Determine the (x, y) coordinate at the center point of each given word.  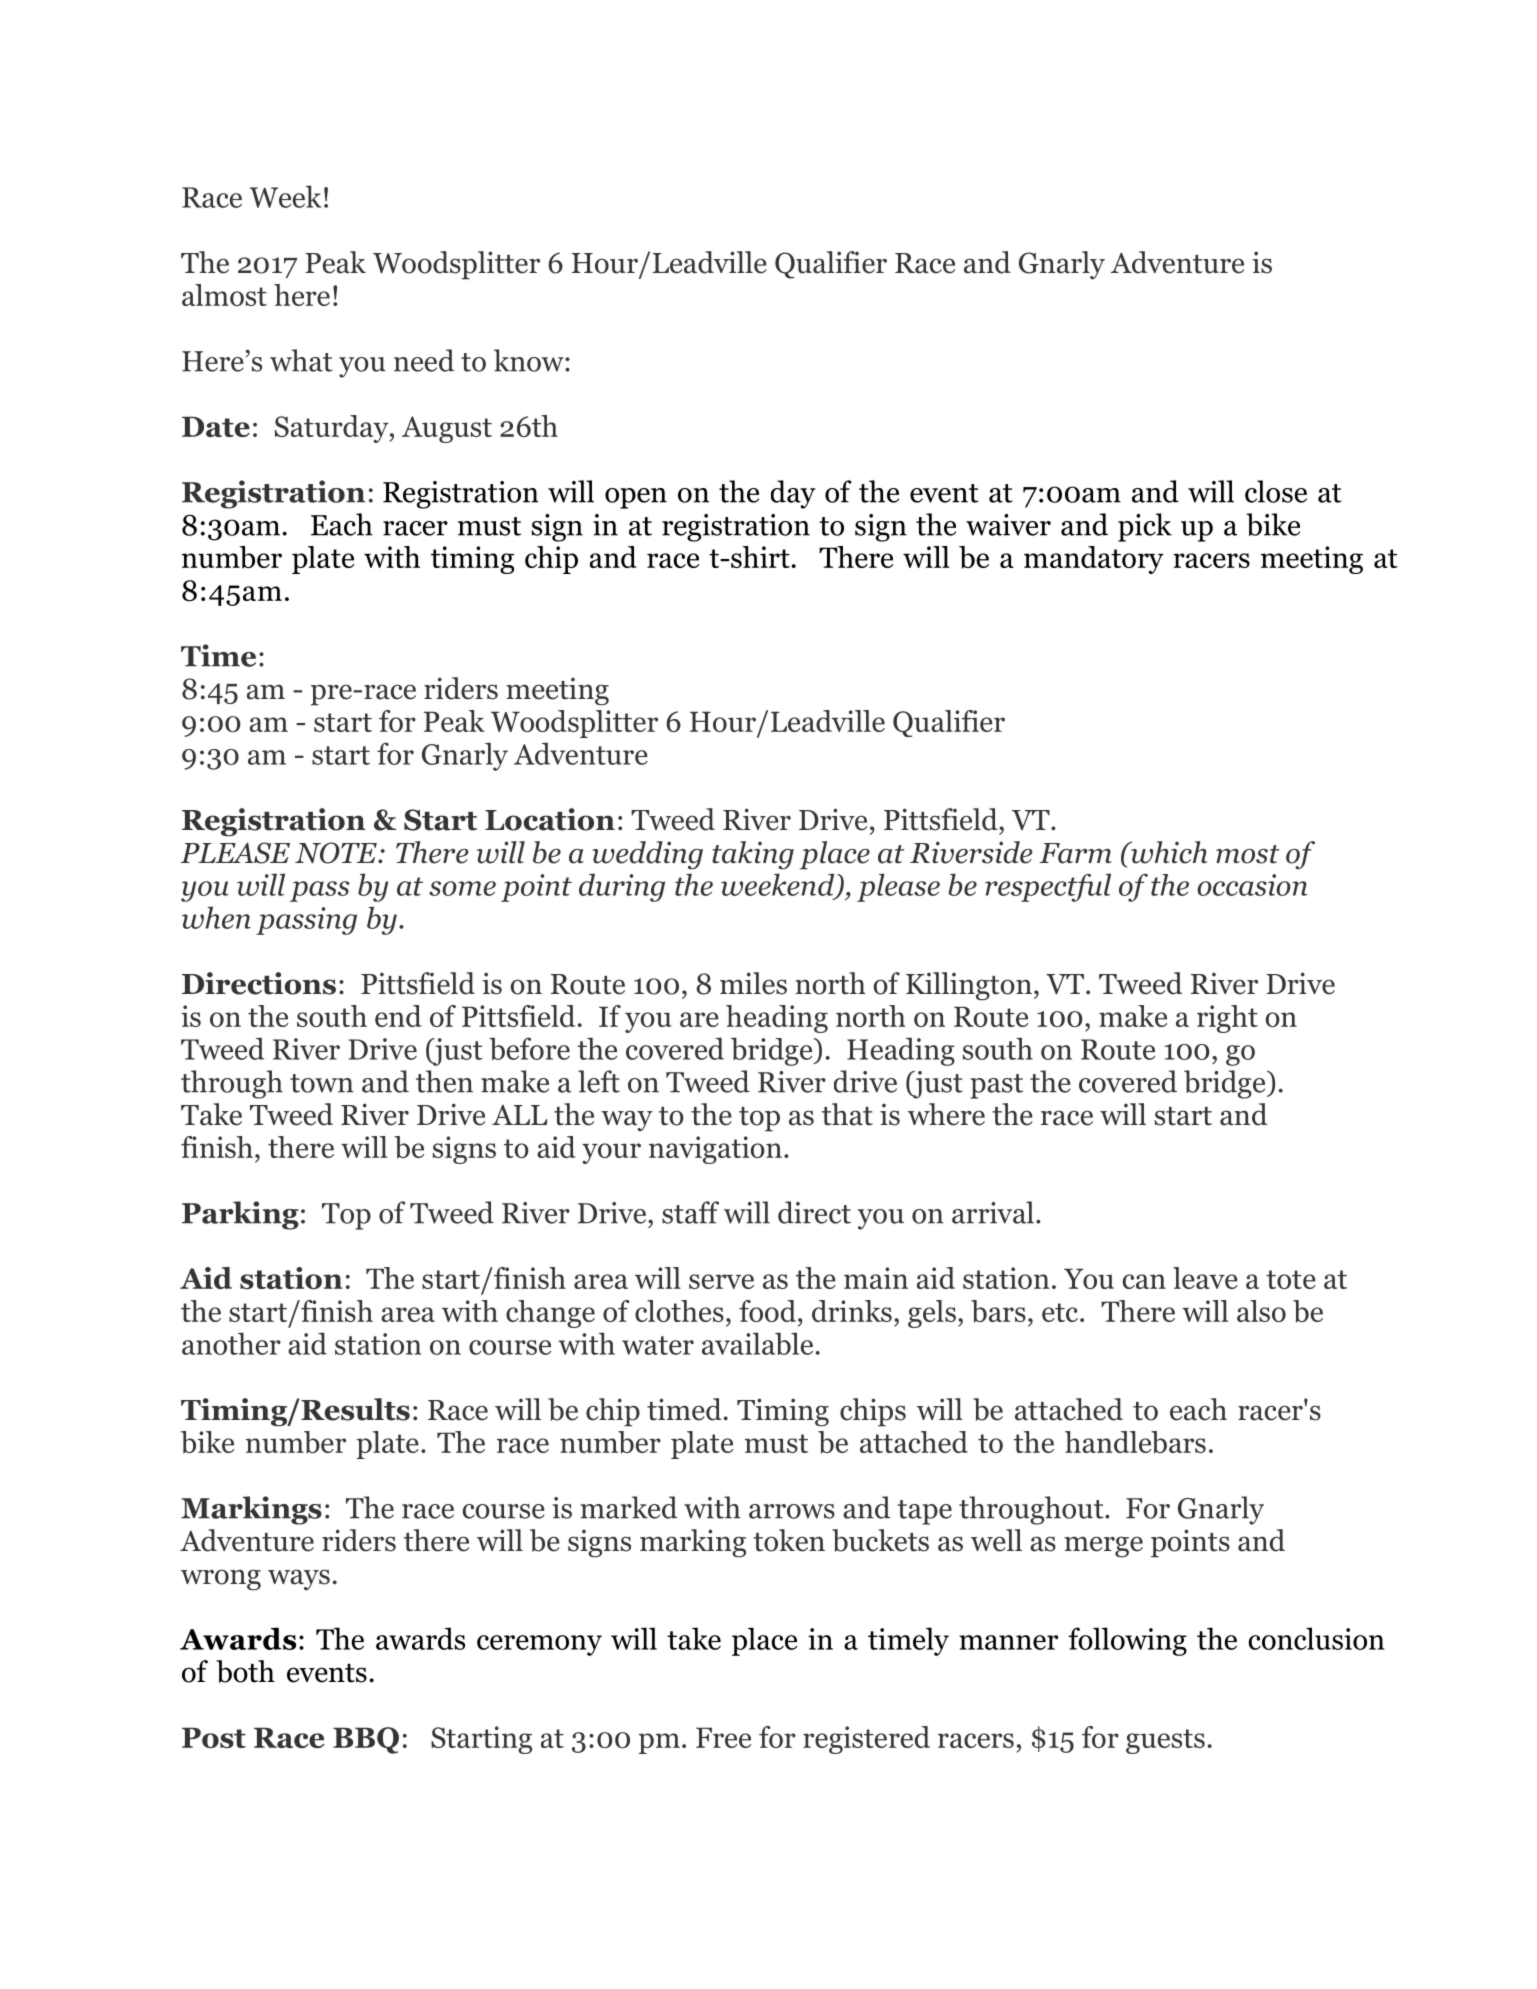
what (301, 360)
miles (753, 983)
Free (723, 1737)
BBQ (366, 1740)
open (636, 498)
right (1227, 1019)
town (322, 1083)
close (1276, 491)
